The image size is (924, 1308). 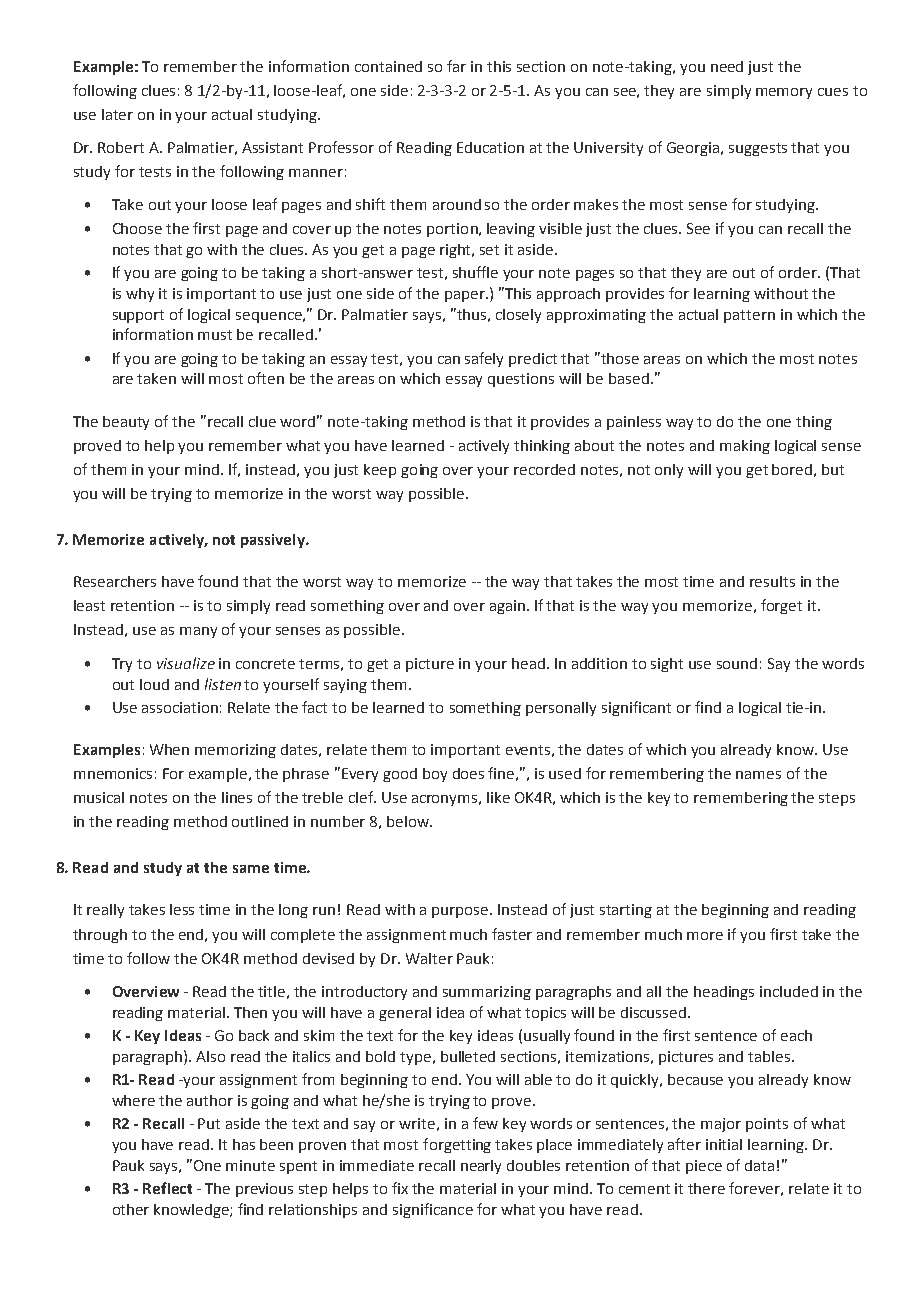 I want to click on names, so click(x=758, y=775).
